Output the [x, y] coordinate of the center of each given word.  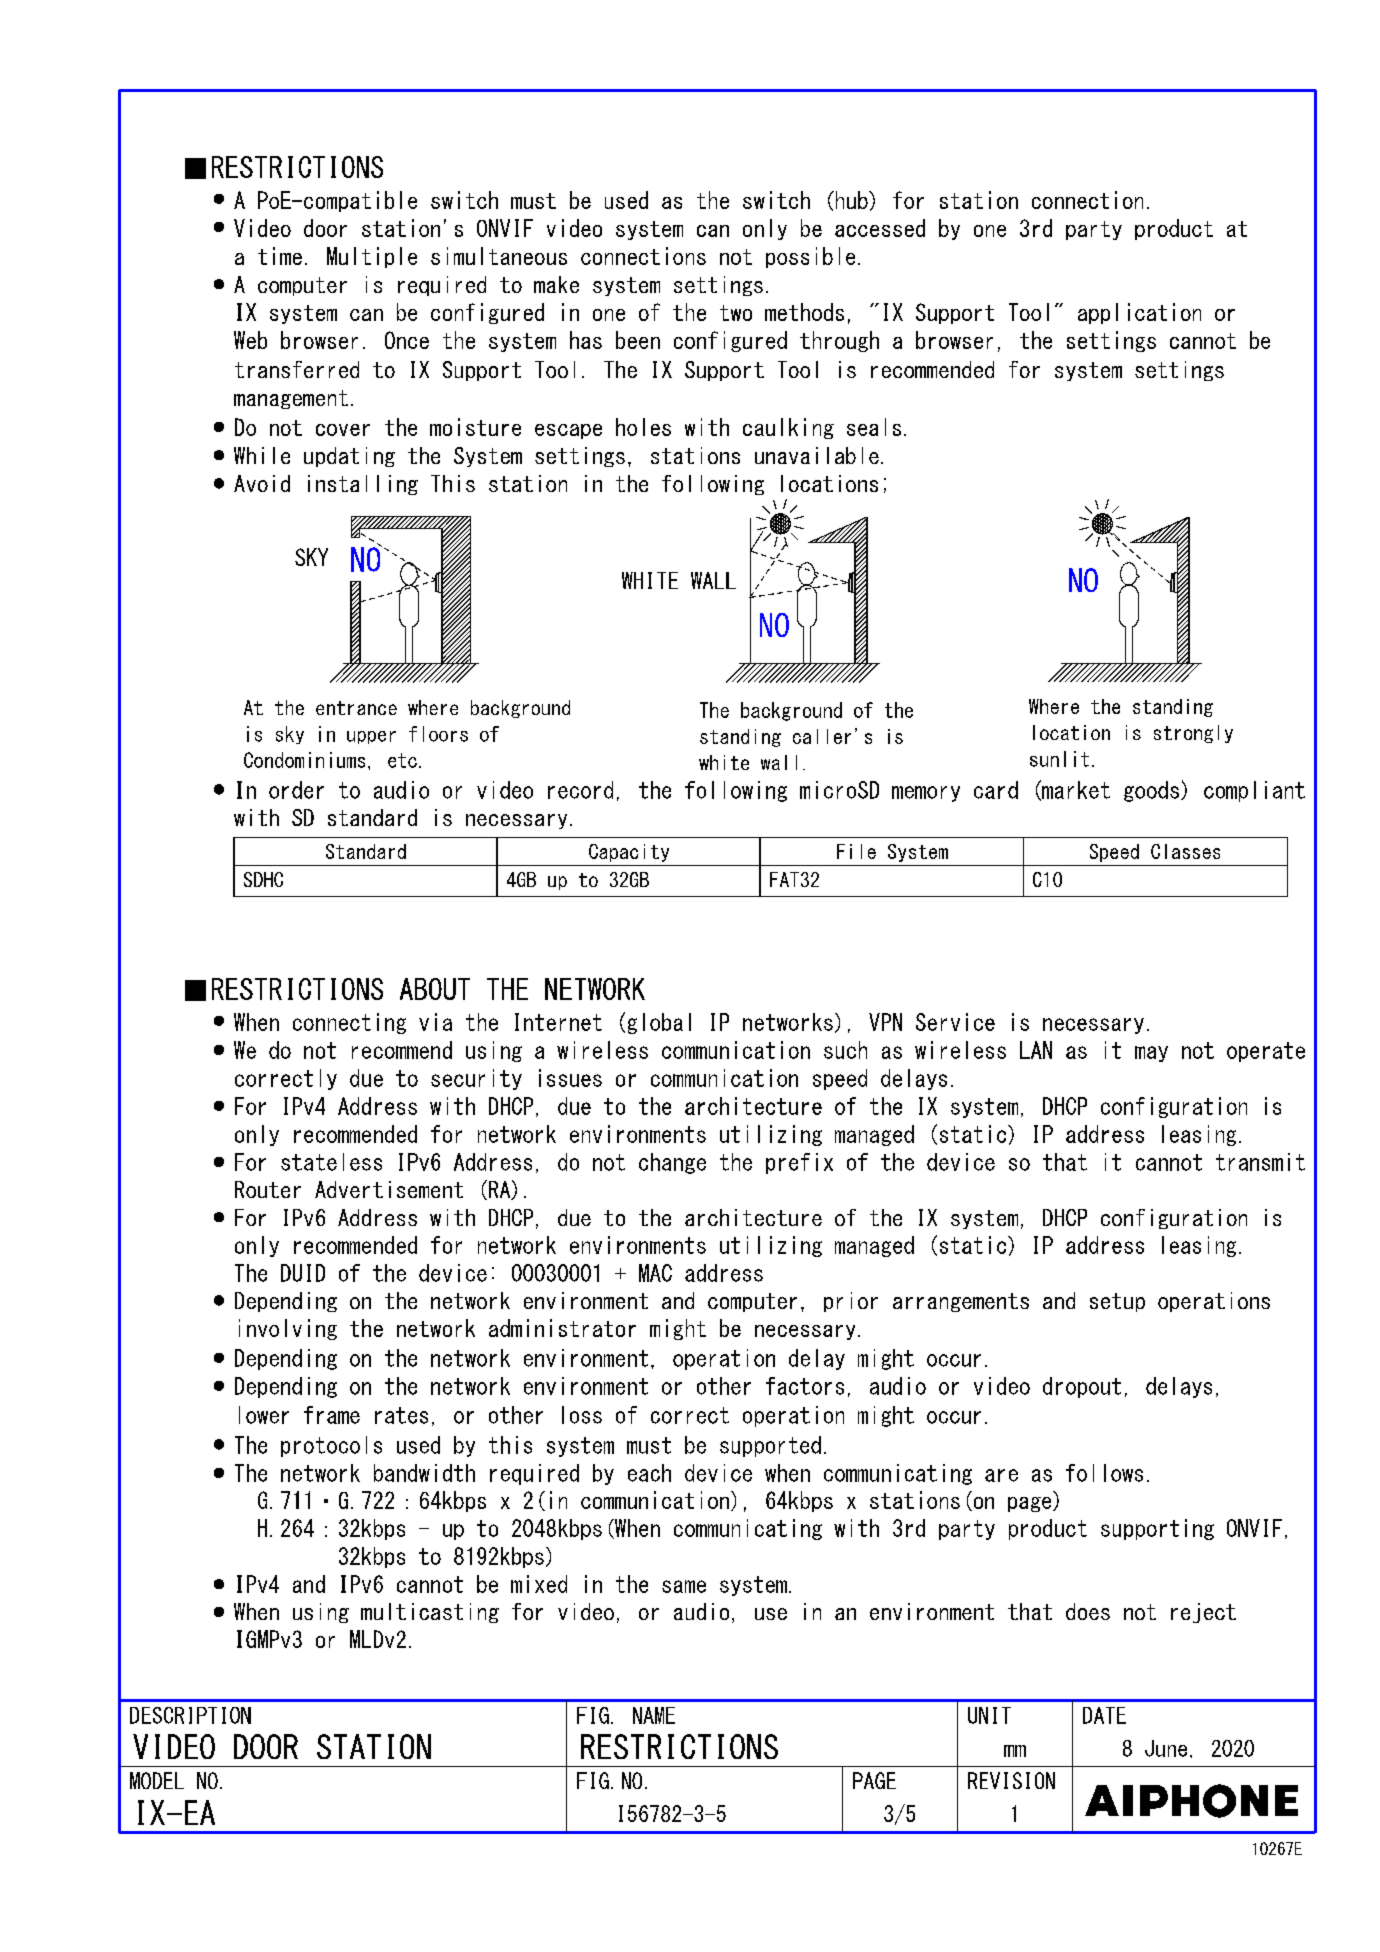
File [856, 851]
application [1139, 313]
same [684, 1586]
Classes [1185, 851]
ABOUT [435, 989]
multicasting [430, 1613]
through [839, 341]
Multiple [372, 257]
